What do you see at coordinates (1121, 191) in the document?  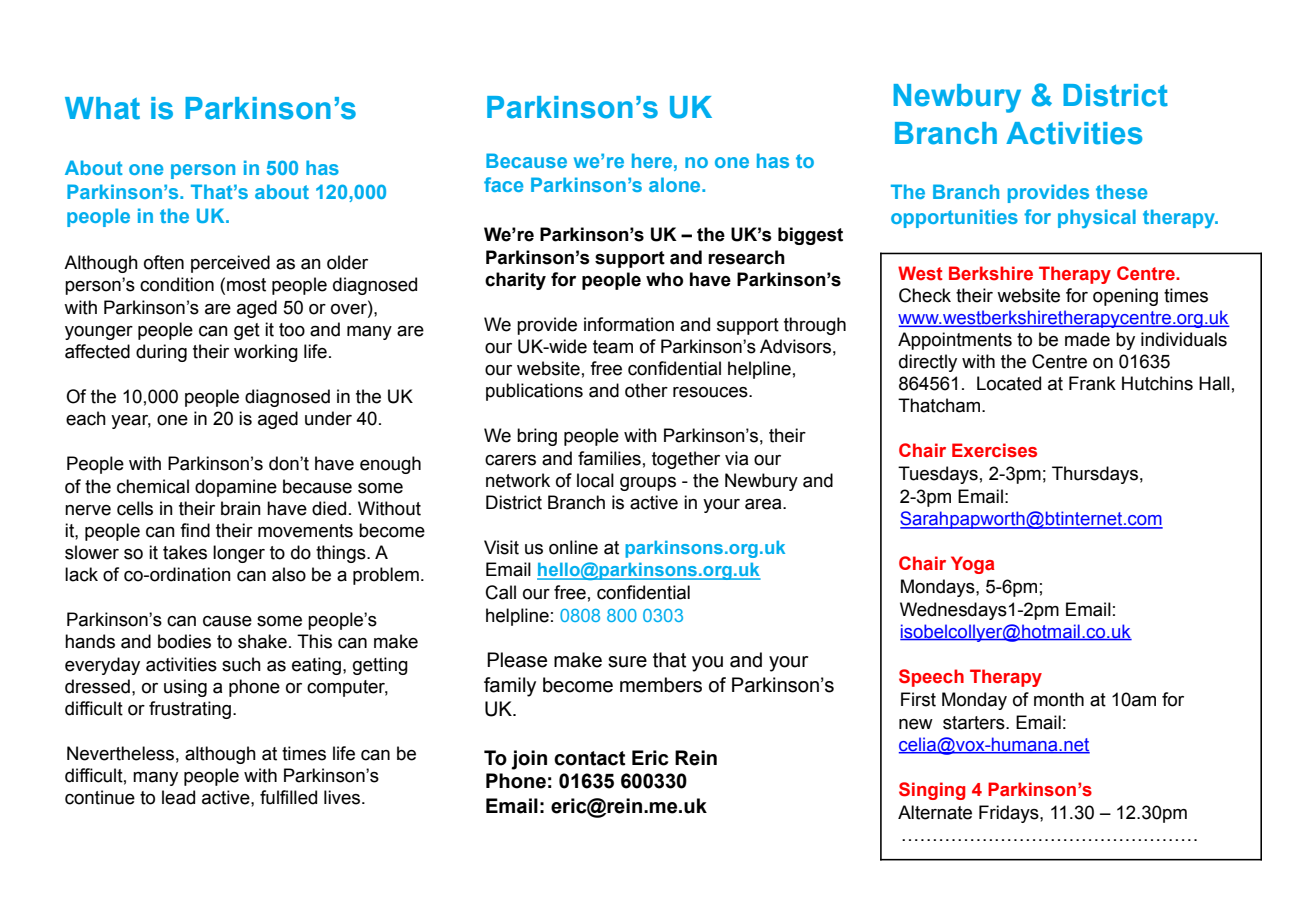 I see `these` at bounding box center [1121, 191].
